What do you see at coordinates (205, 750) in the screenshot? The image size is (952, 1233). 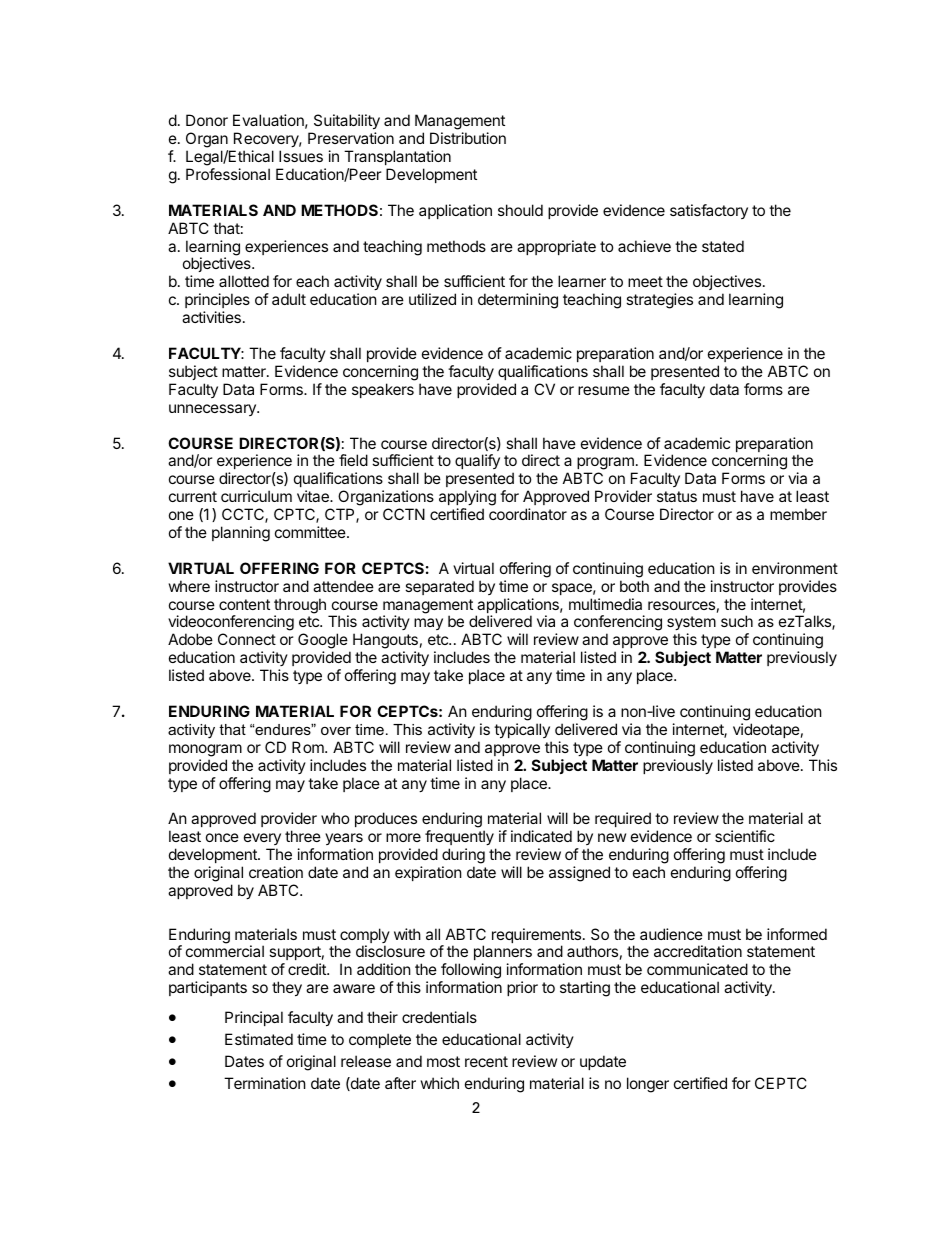 I see `monogram` at bounding box center [205, 750].
